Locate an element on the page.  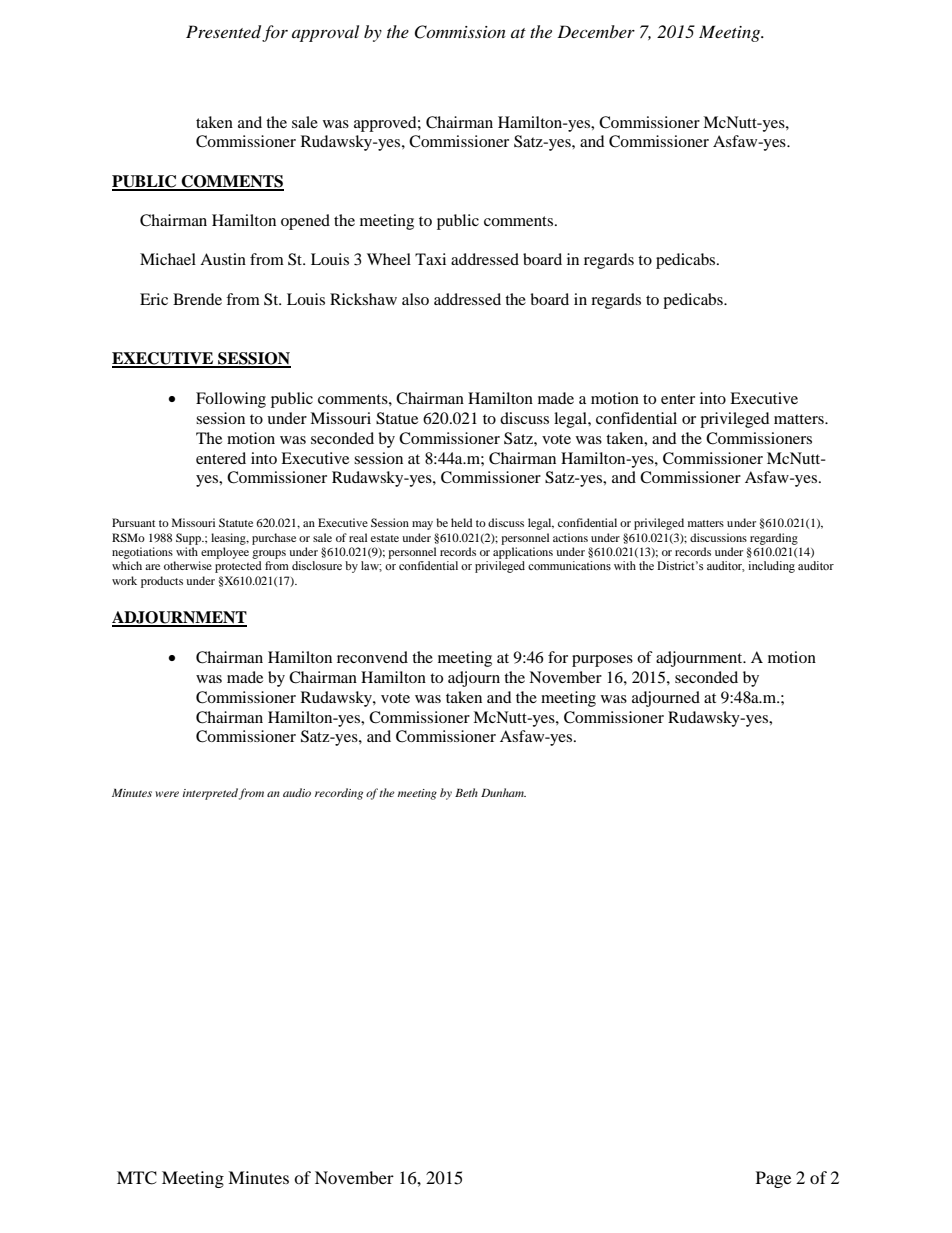
regarding is located at coordinates (774, 539).
